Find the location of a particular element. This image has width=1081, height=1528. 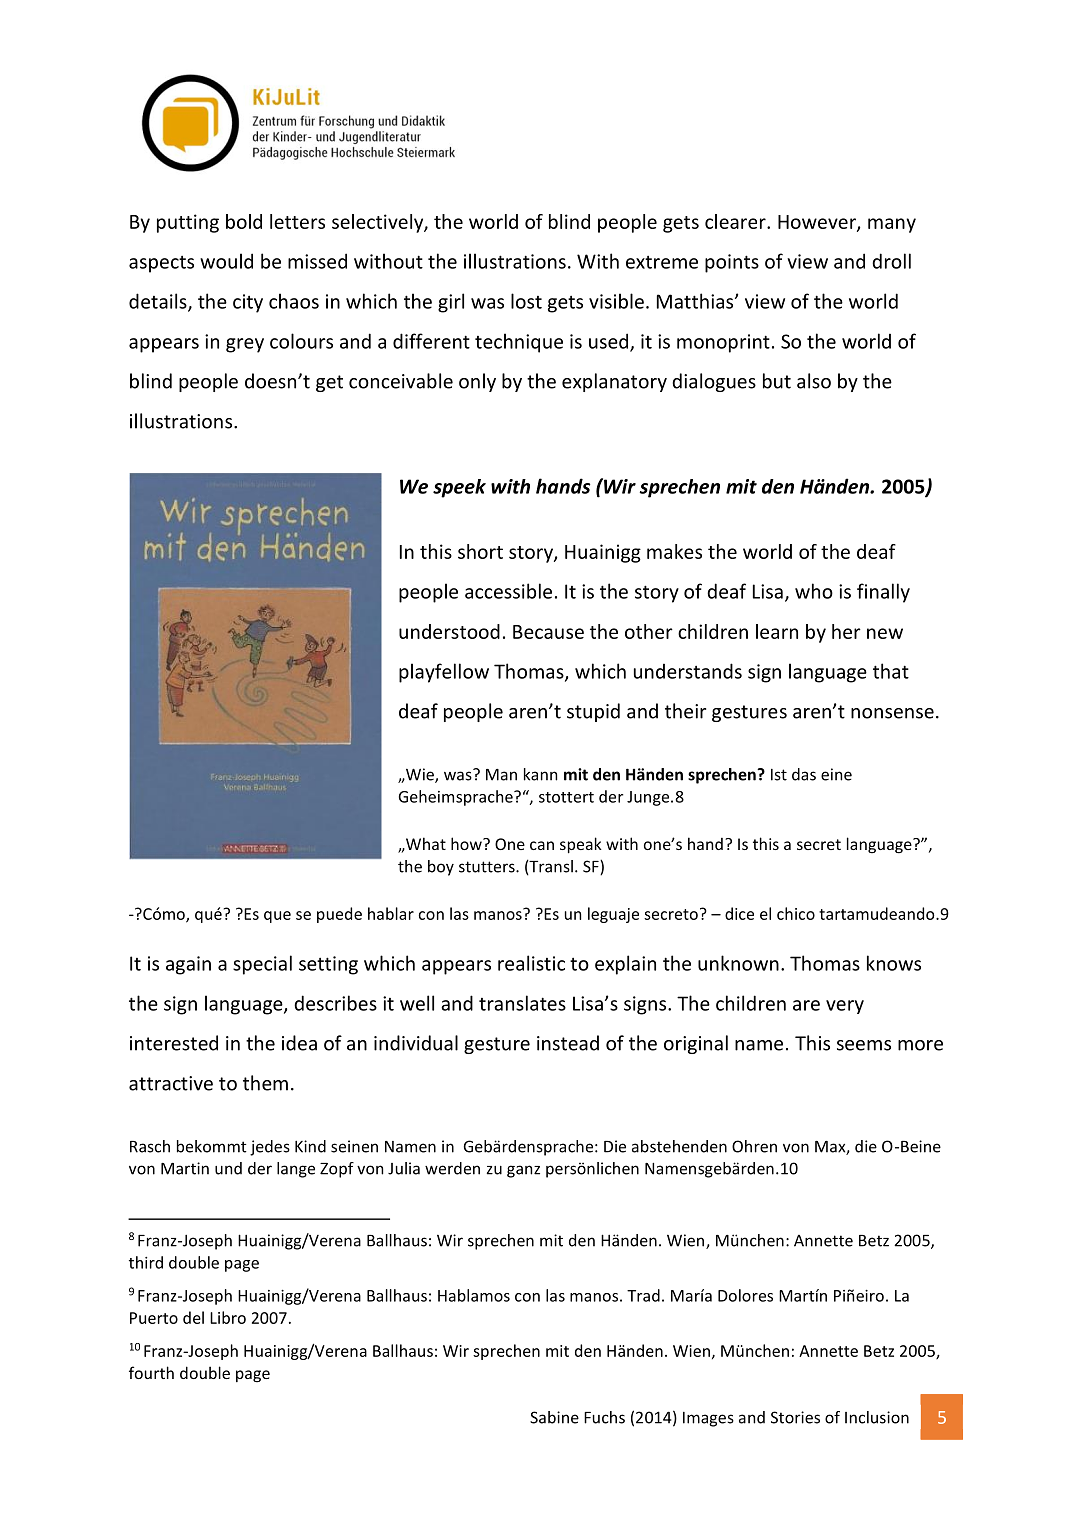

lost is located at coordinates (526, 301).
